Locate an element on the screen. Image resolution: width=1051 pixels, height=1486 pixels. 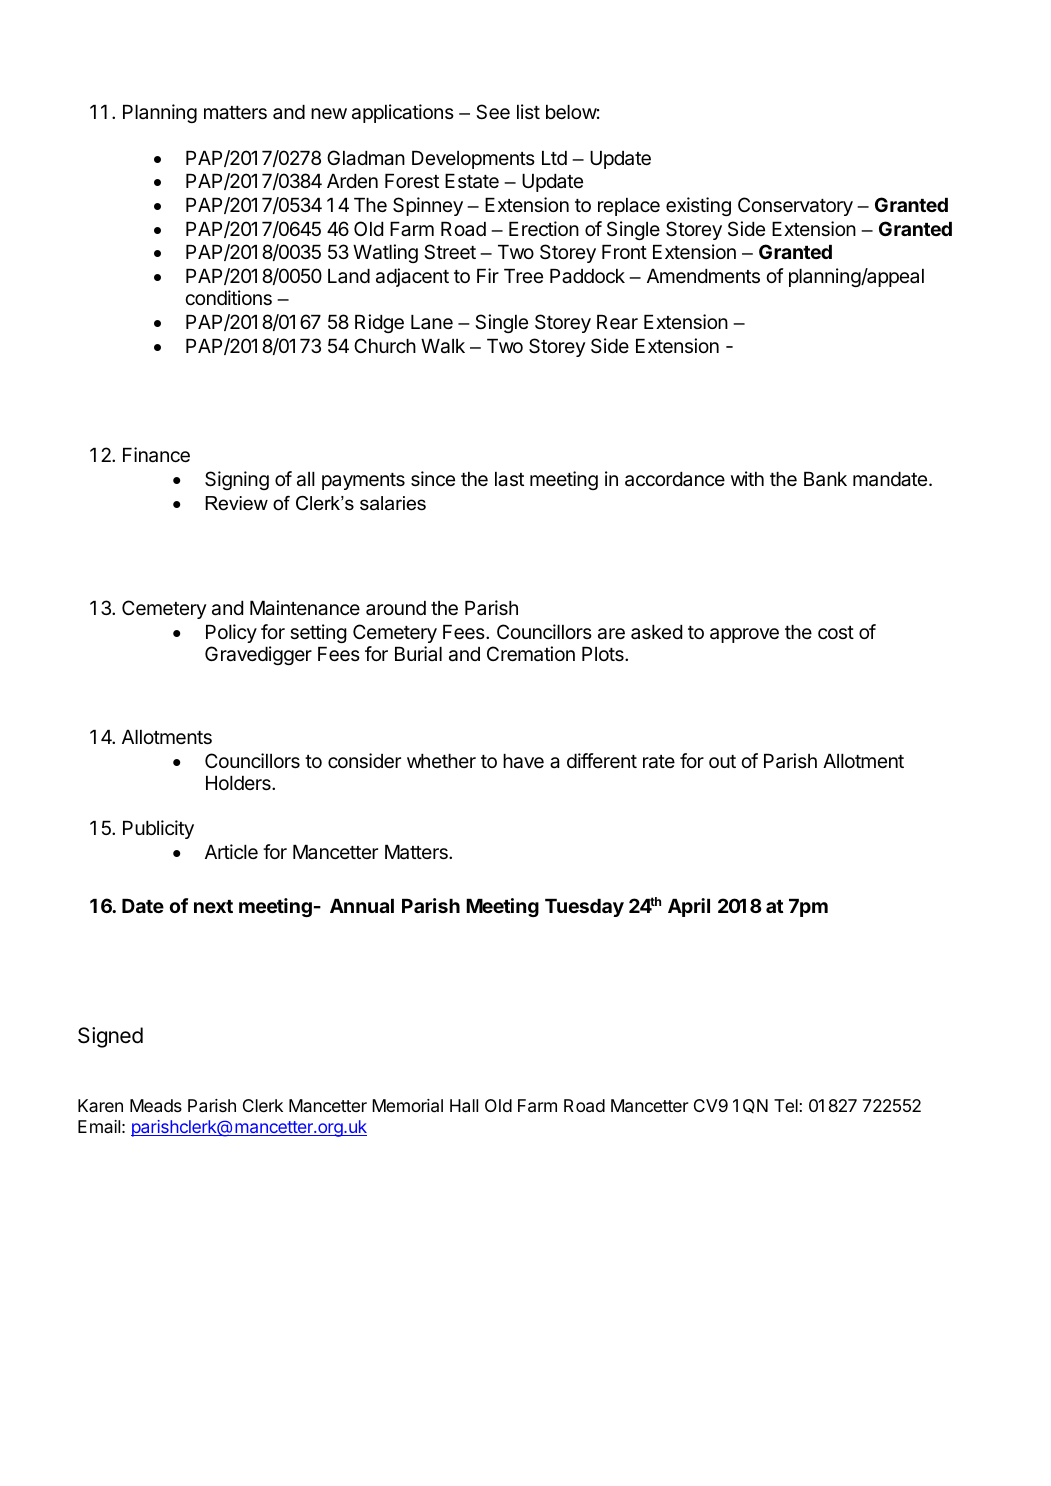
Policy is located at coordinates (231, 633).
